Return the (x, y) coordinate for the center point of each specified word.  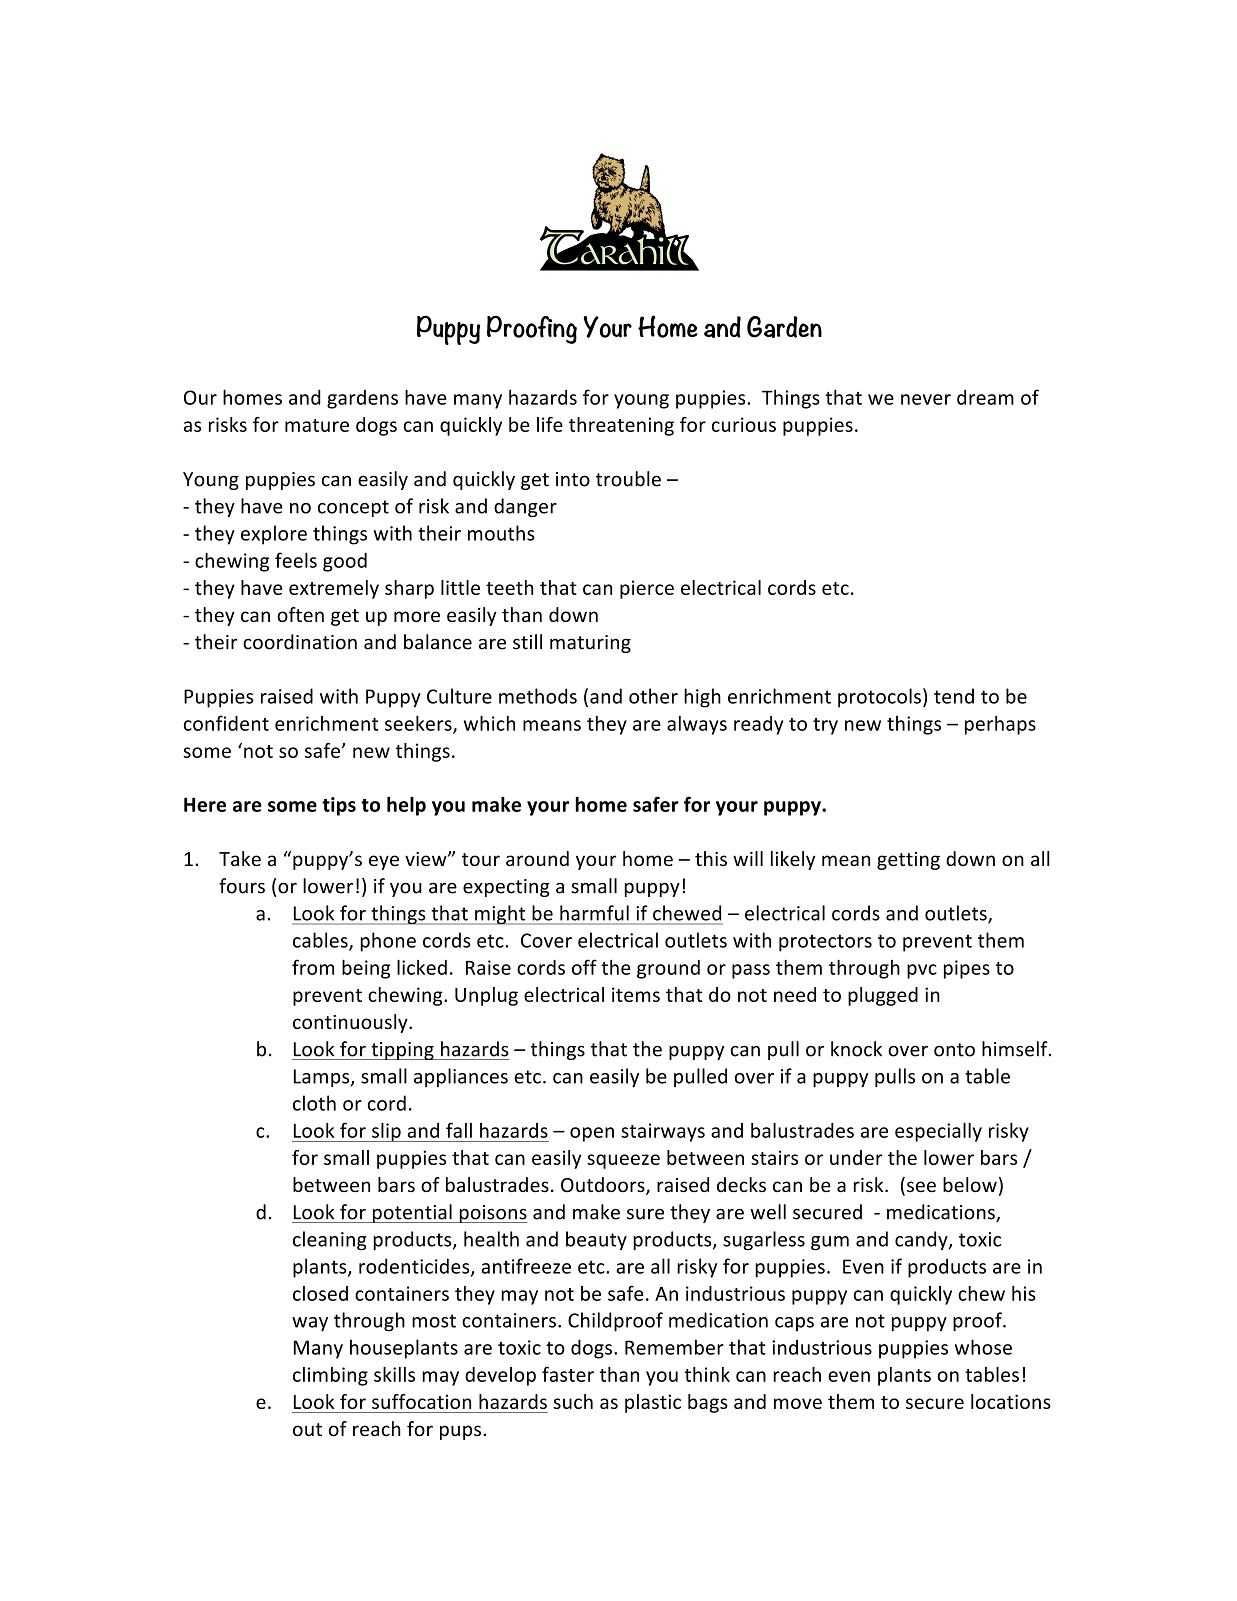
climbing (330, 1376)
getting (908, 861)
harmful (594, 913)
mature (317, 425)
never (926, 399)
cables (321, 941)
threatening (621, 426)
